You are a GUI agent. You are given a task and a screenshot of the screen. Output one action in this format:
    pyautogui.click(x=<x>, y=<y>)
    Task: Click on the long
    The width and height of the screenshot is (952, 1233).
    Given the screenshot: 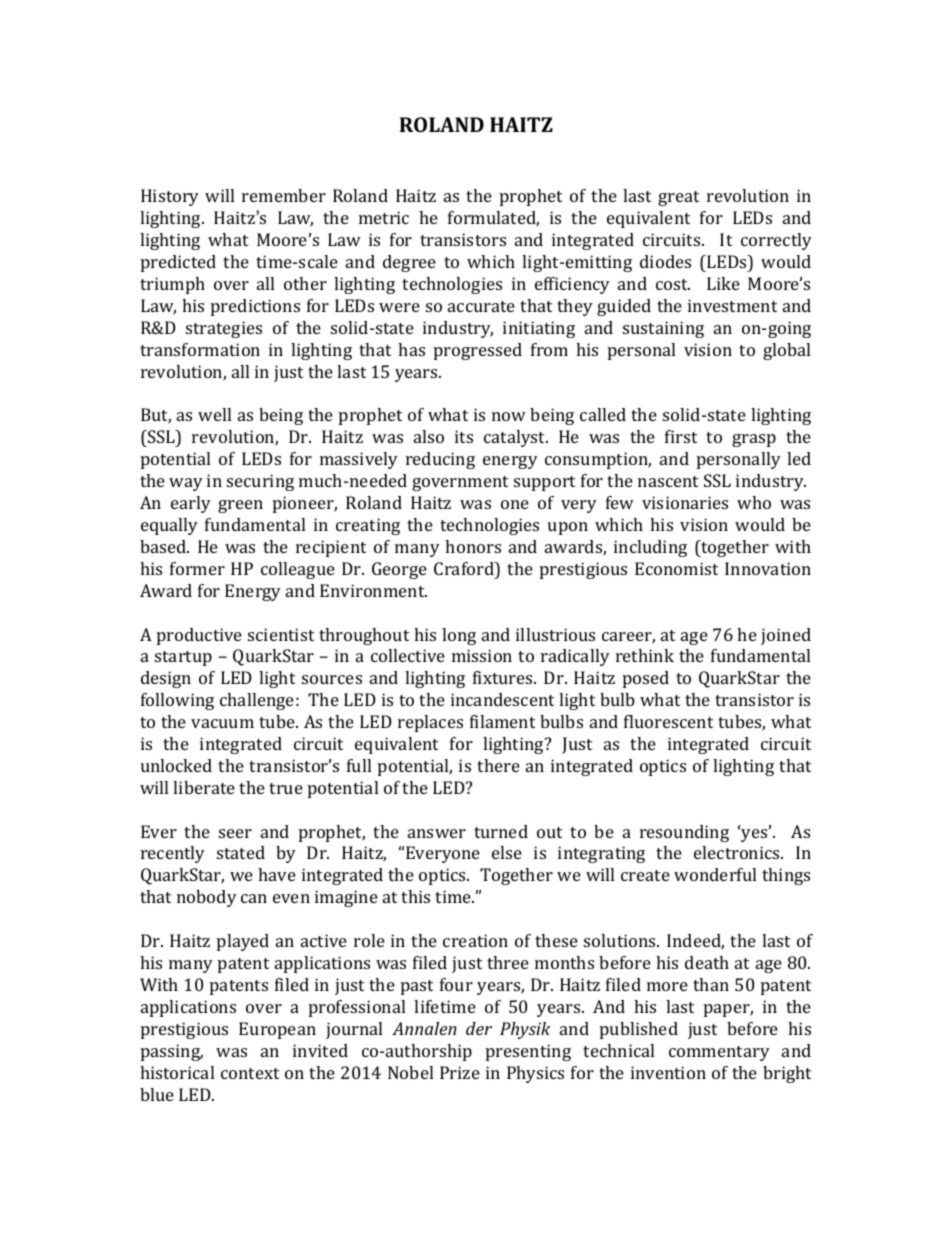 What is the action you would take?
    pyautogui.click(x=459, y=636)
